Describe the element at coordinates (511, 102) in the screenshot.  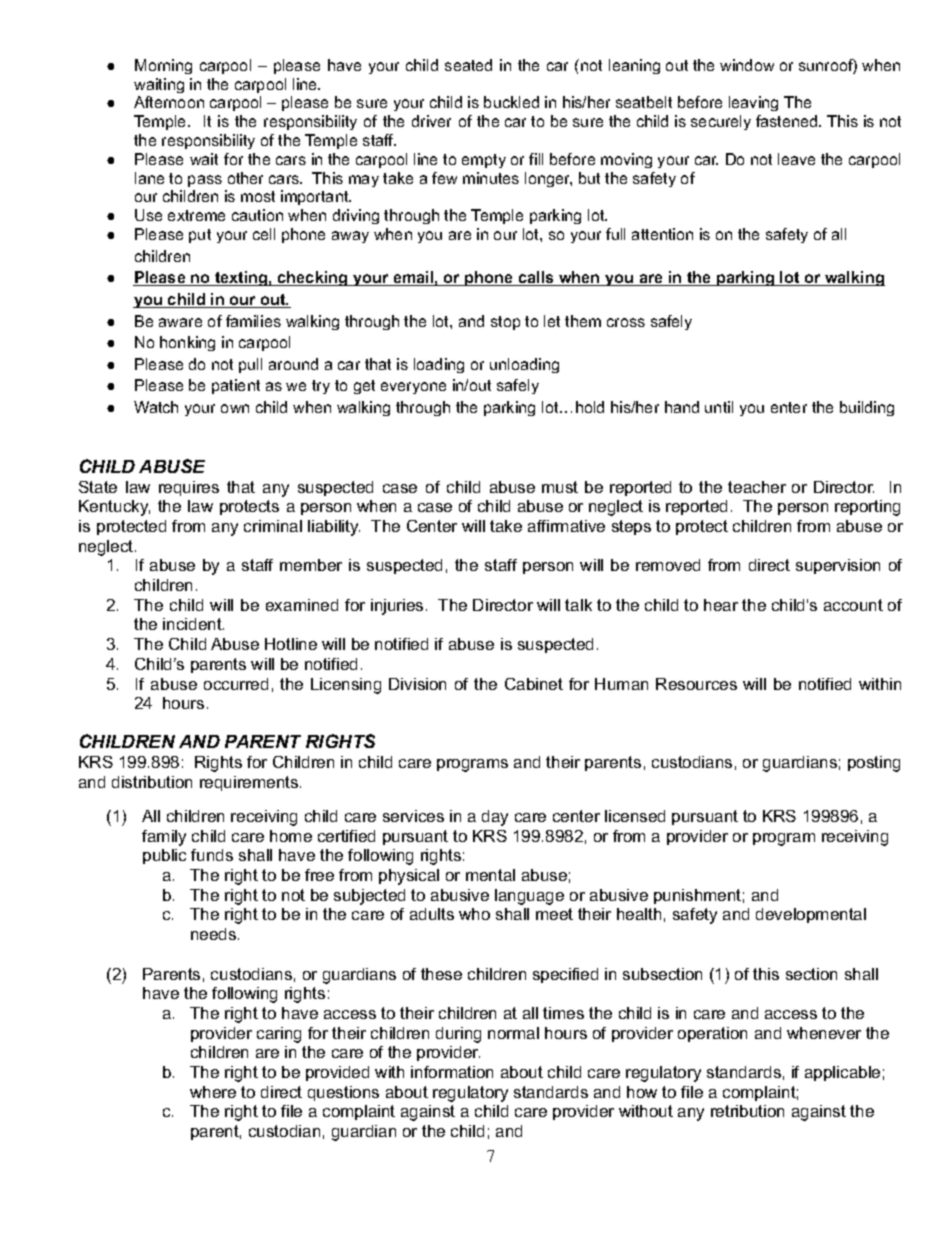
I see `buckled` at that location.
